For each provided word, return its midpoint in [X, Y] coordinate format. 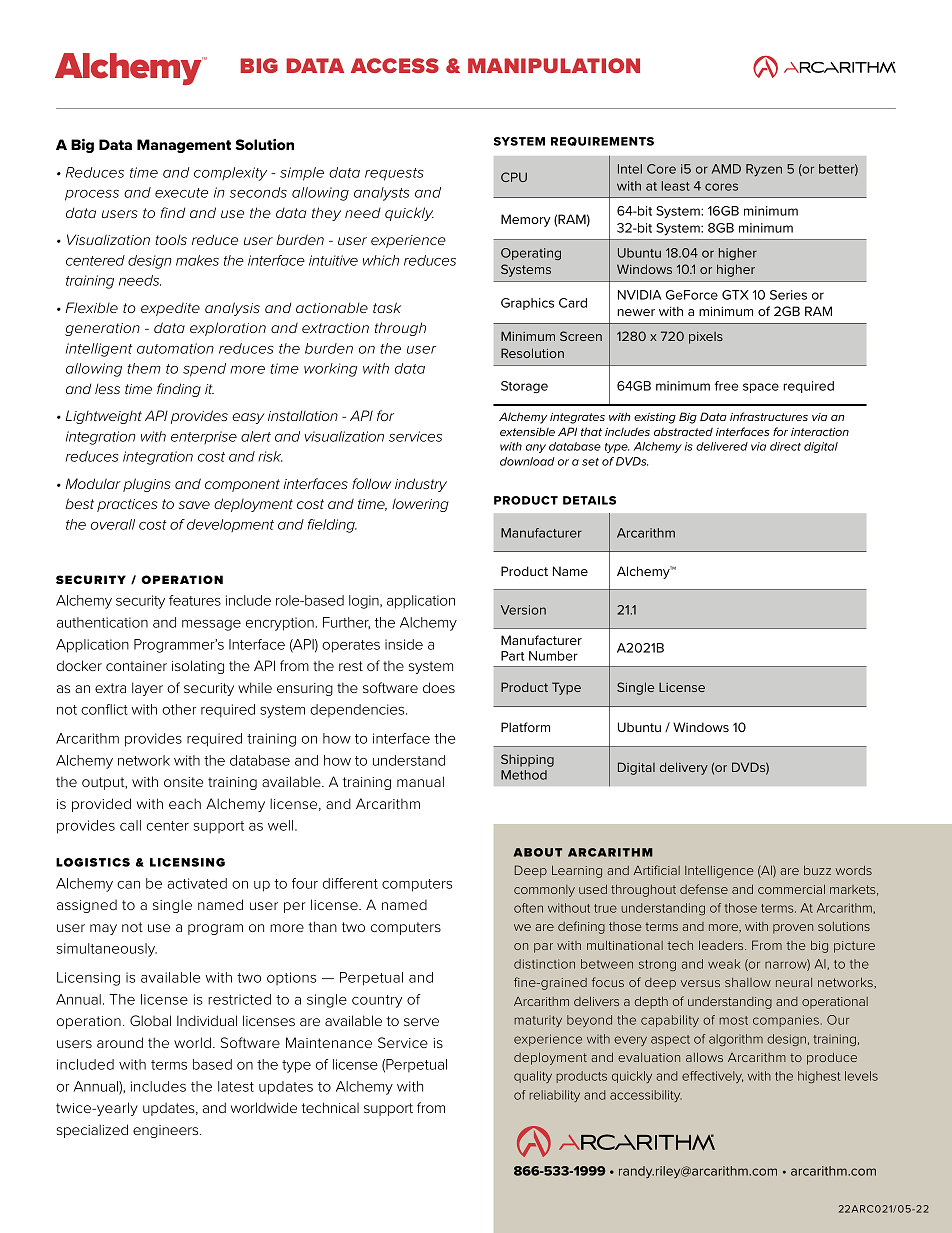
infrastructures [769, 416]
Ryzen [764, 170]
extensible [527, 432]
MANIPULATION [554, 65]
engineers [167, 1131]
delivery [684, 768]
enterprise [204, 437]
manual [420, 781]
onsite [183, 782]
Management [184, 146]
